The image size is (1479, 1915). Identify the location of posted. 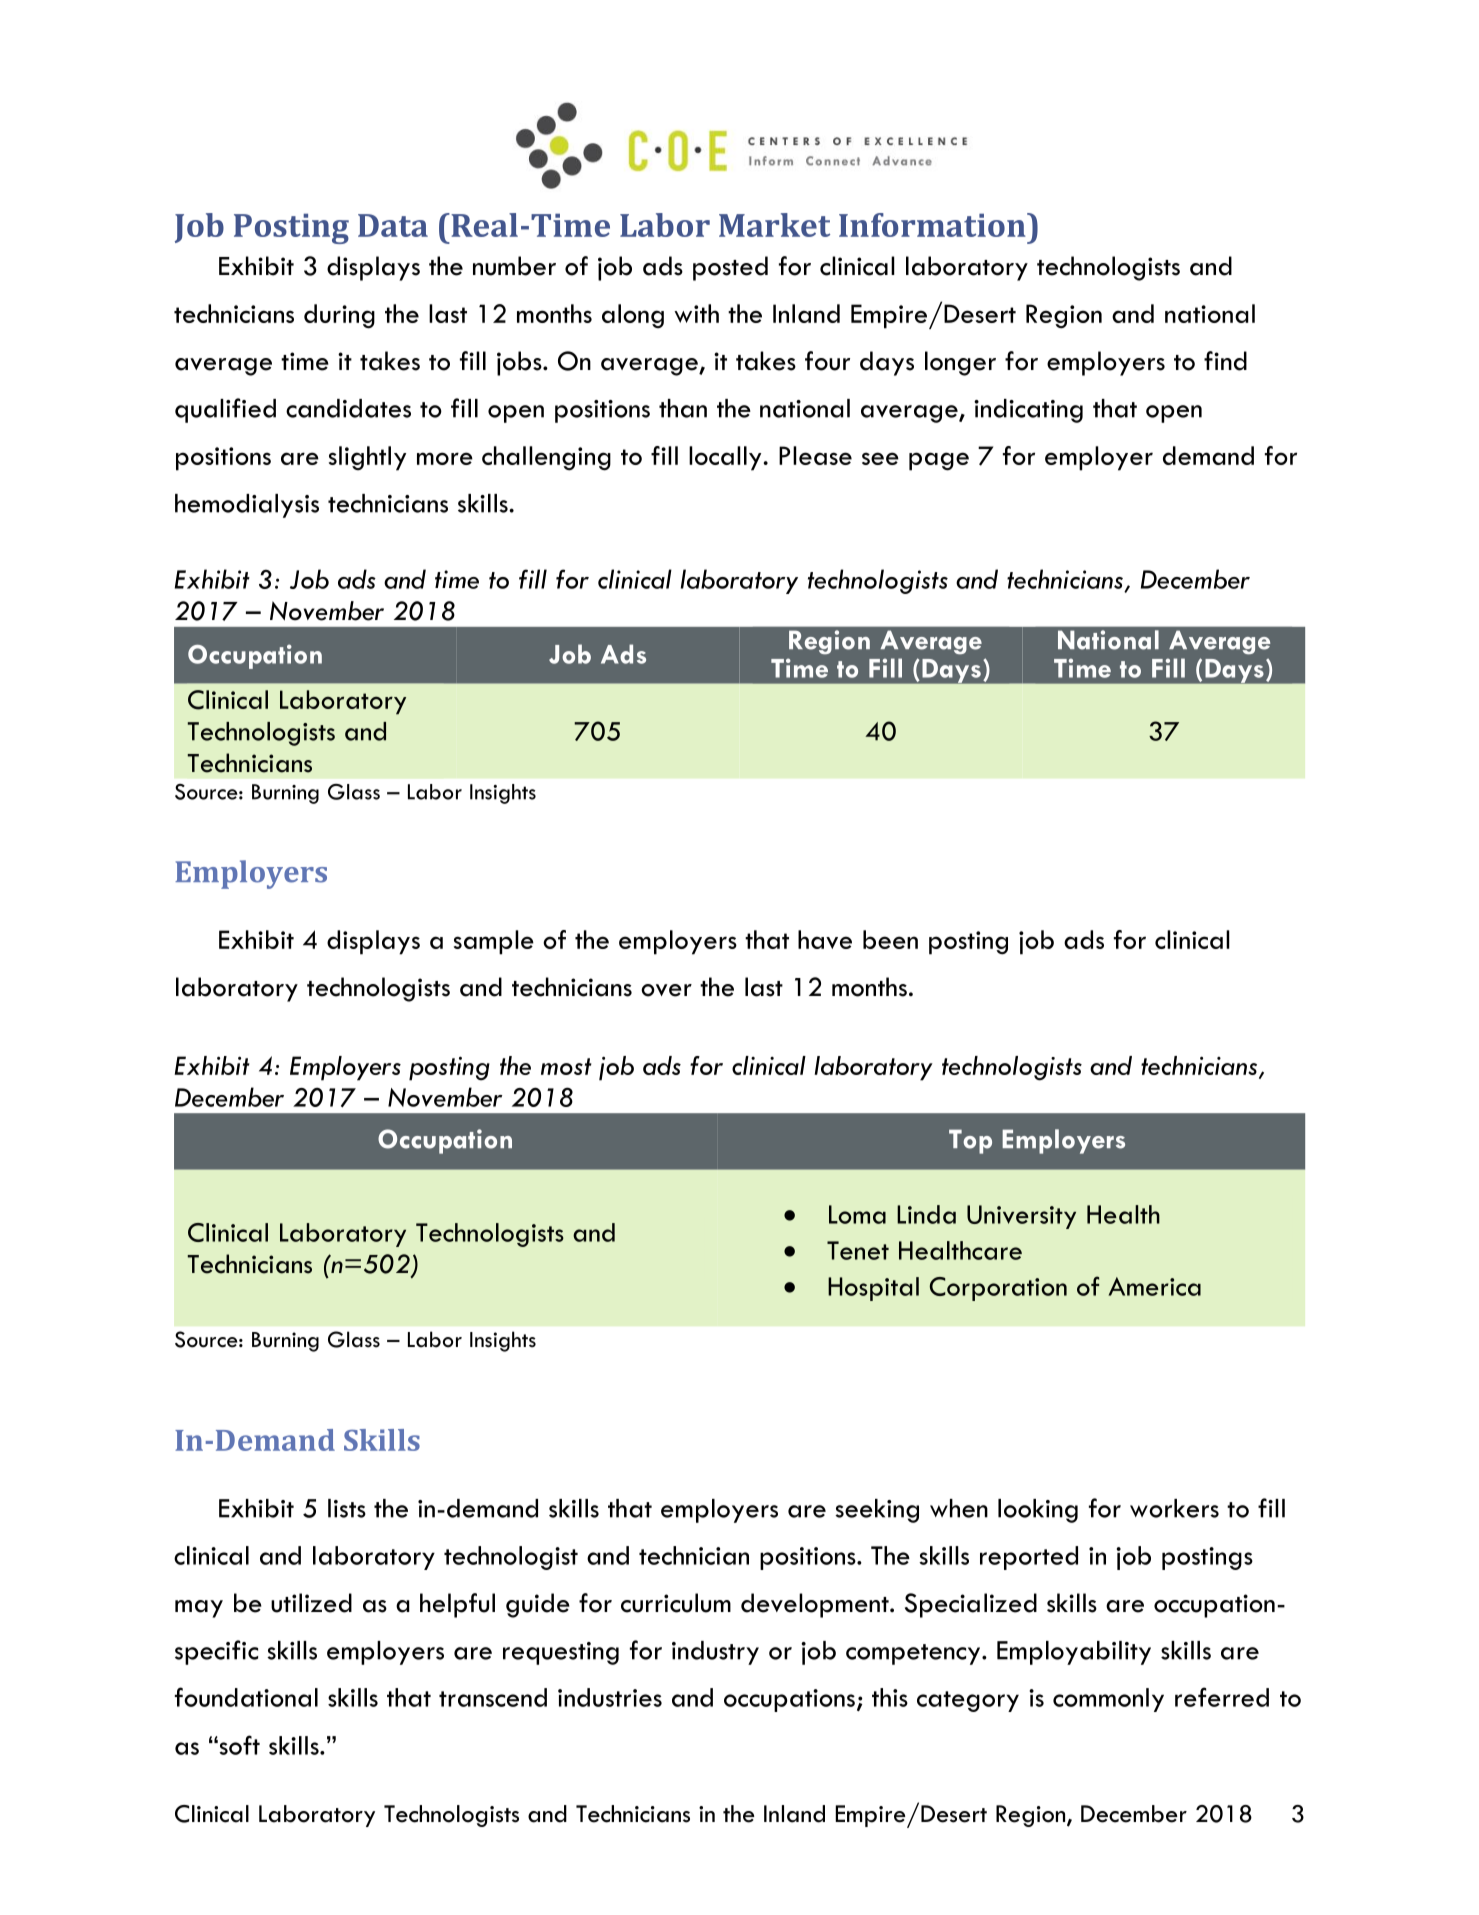
(730, 268).
